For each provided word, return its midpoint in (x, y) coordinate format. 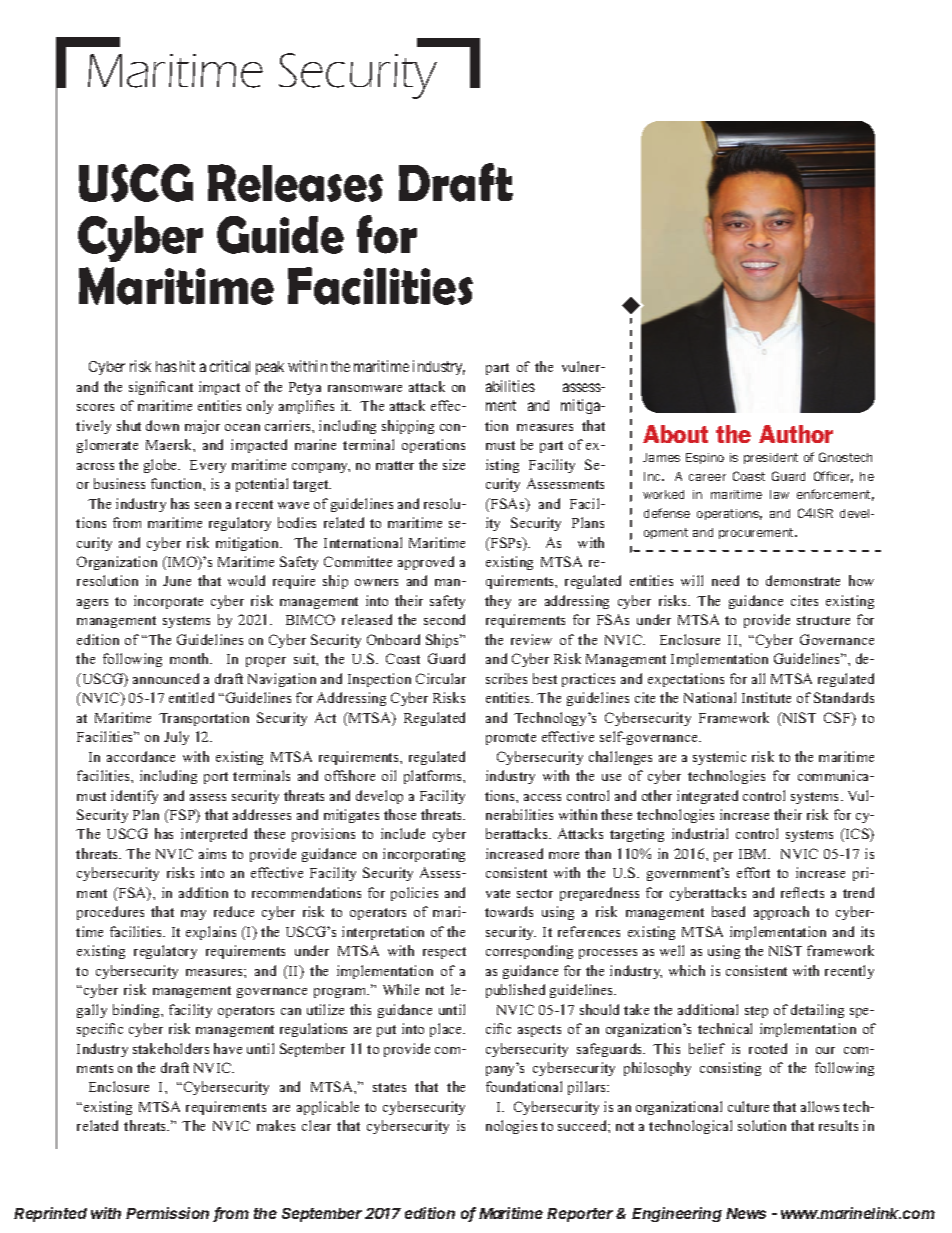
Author (796, 434)
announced (166, 678)
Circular (441, 678)
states (389, 1087)
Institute (766, 697)
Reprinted (50, 1214)
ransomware (365, 388)
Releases (295, 183)
